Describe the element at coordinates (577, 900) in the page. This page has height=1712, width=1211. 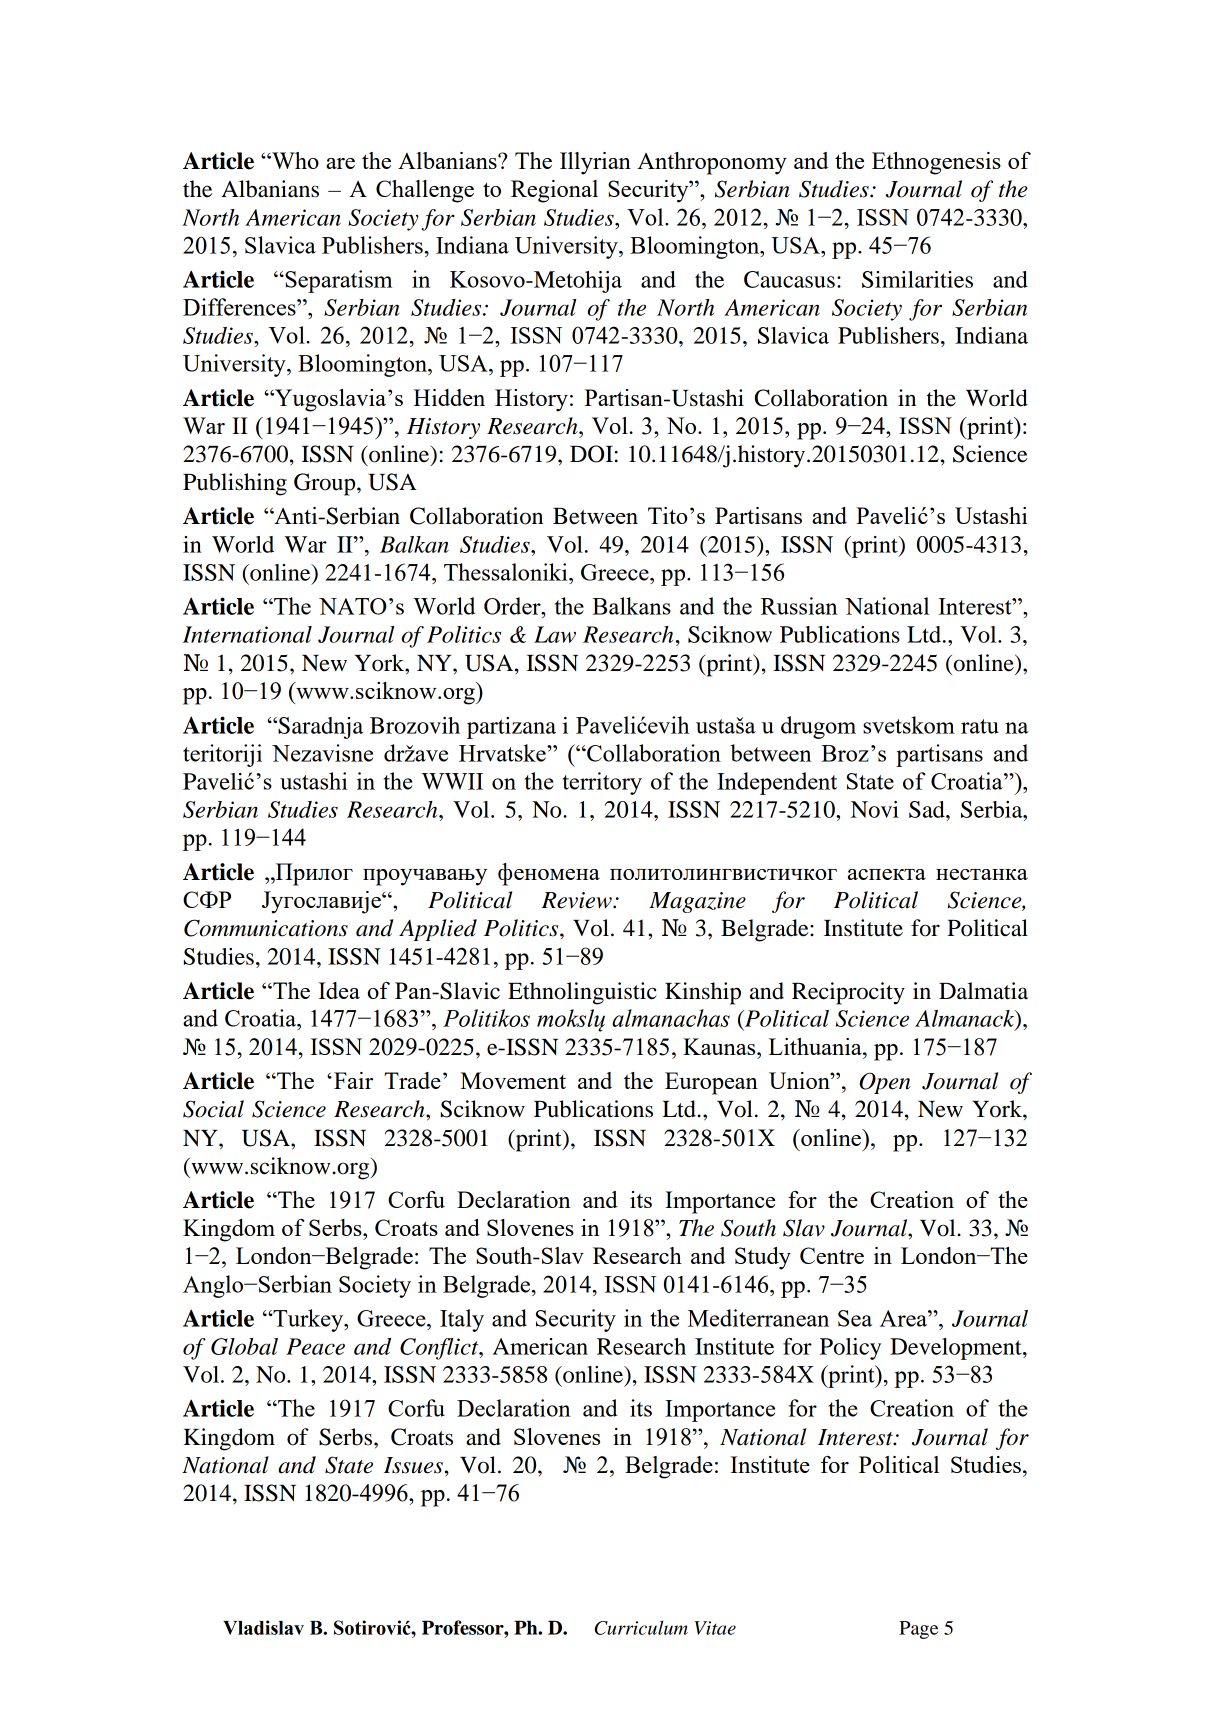
I see `Review` at that location.
